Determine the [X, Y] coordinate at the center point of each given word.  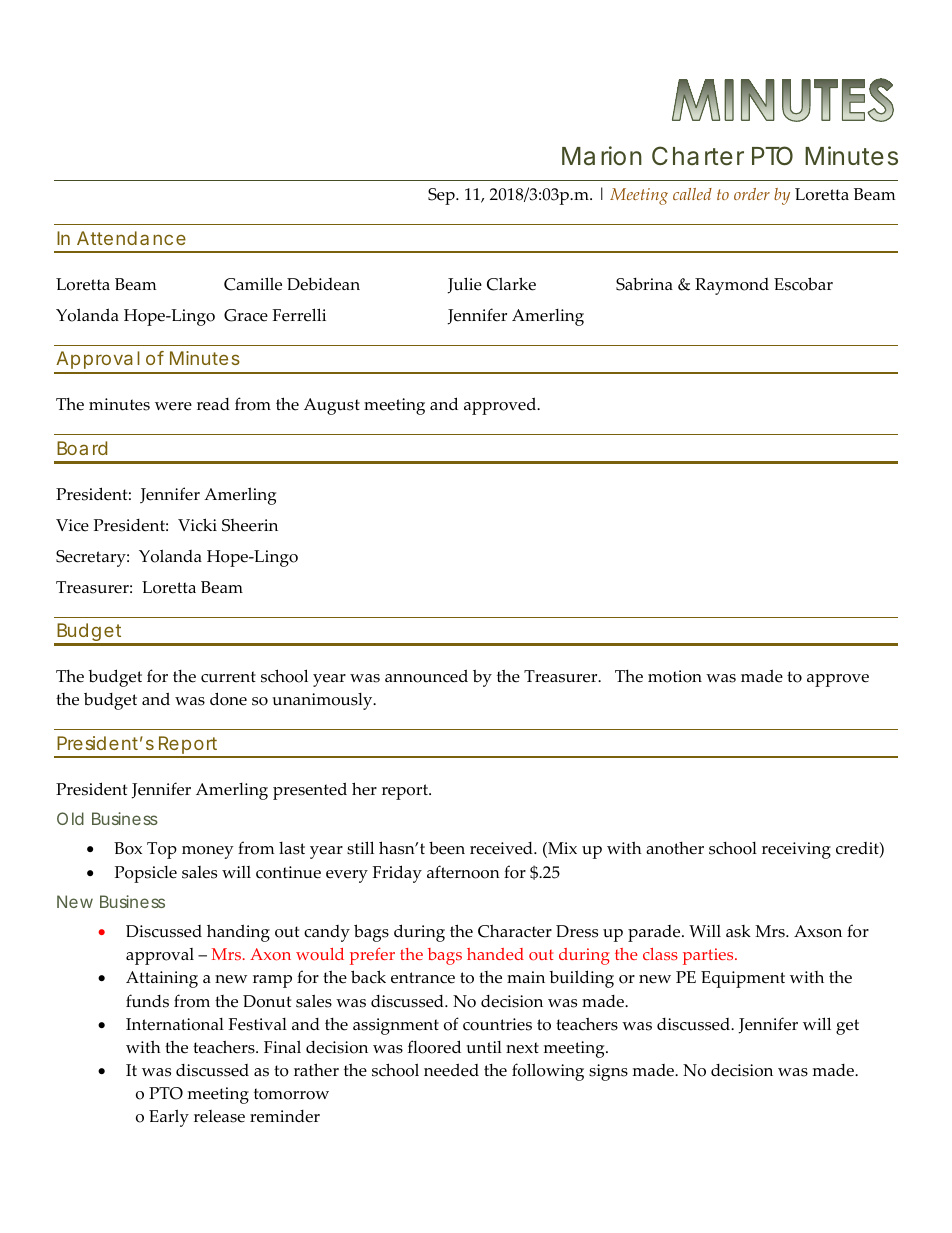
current [228, 677]
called [692, 194]
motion [675, 676]
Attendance [131, 238]
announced [426, 676]
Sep [442, 196]
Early [169, 1118]
